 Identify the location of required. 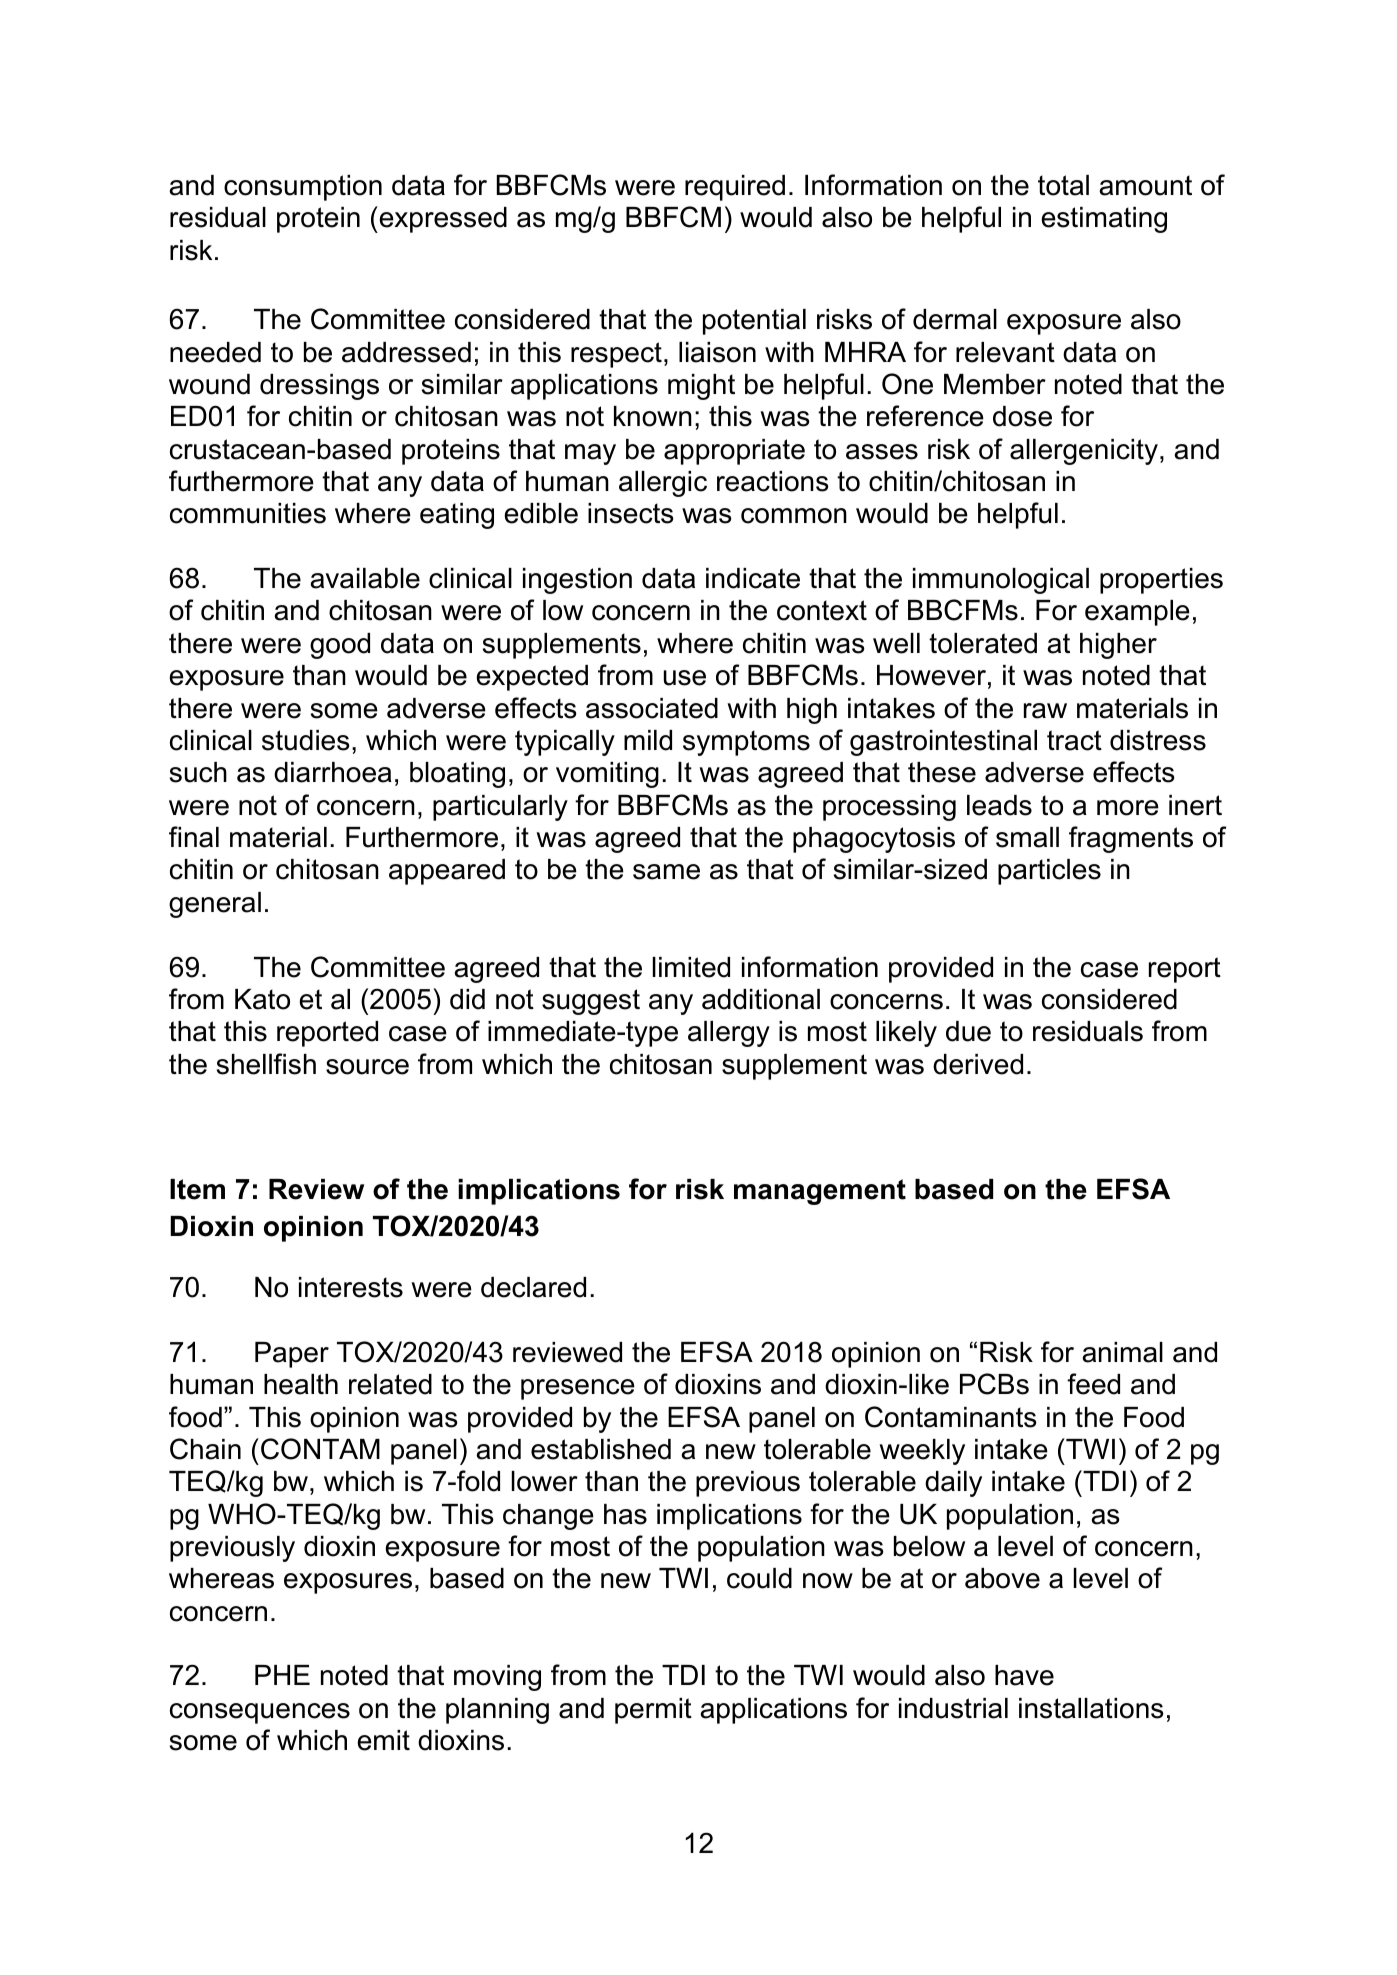
(735, 188).
